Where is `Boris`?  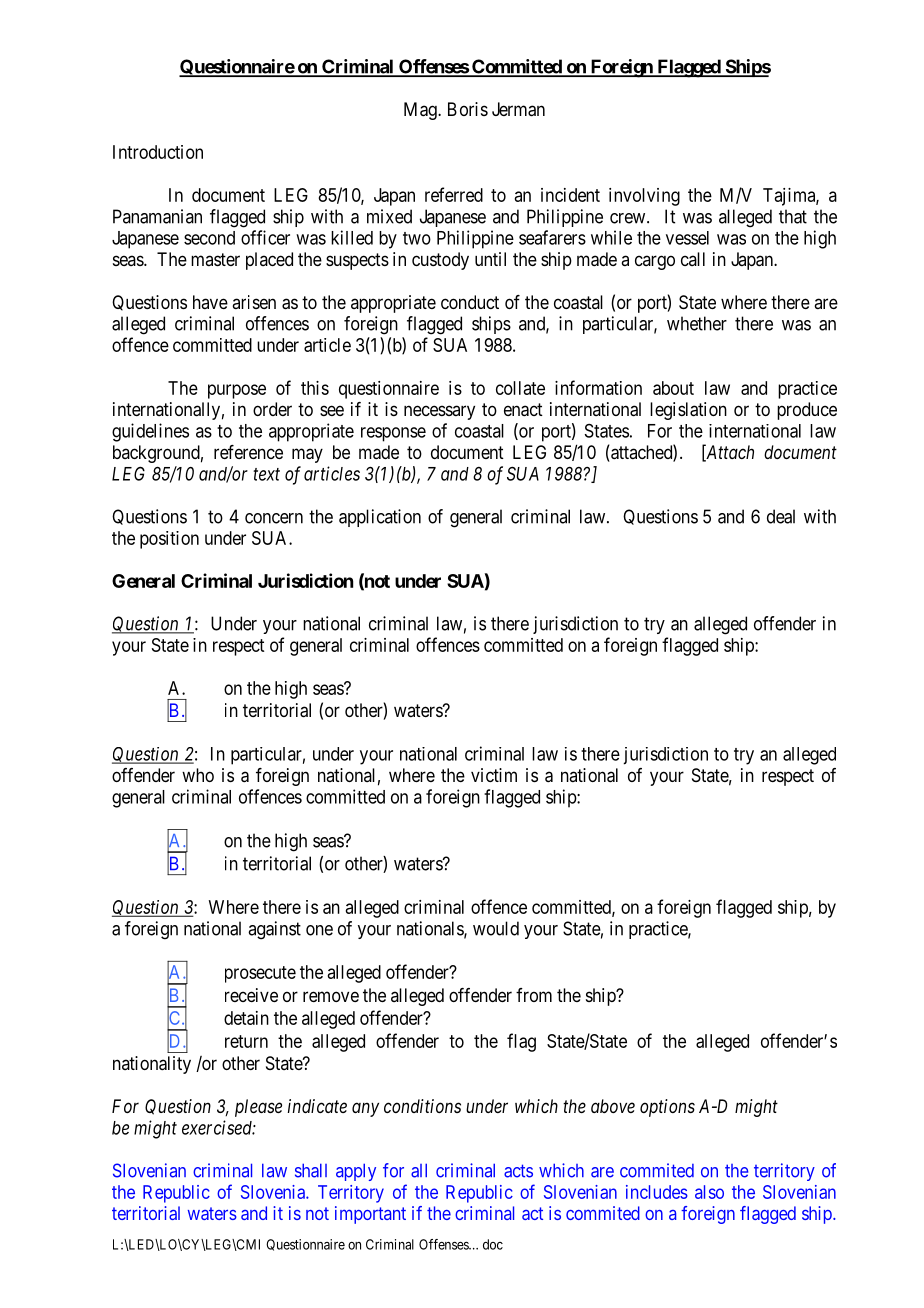
Boris is located at coordinates (468, 109).
